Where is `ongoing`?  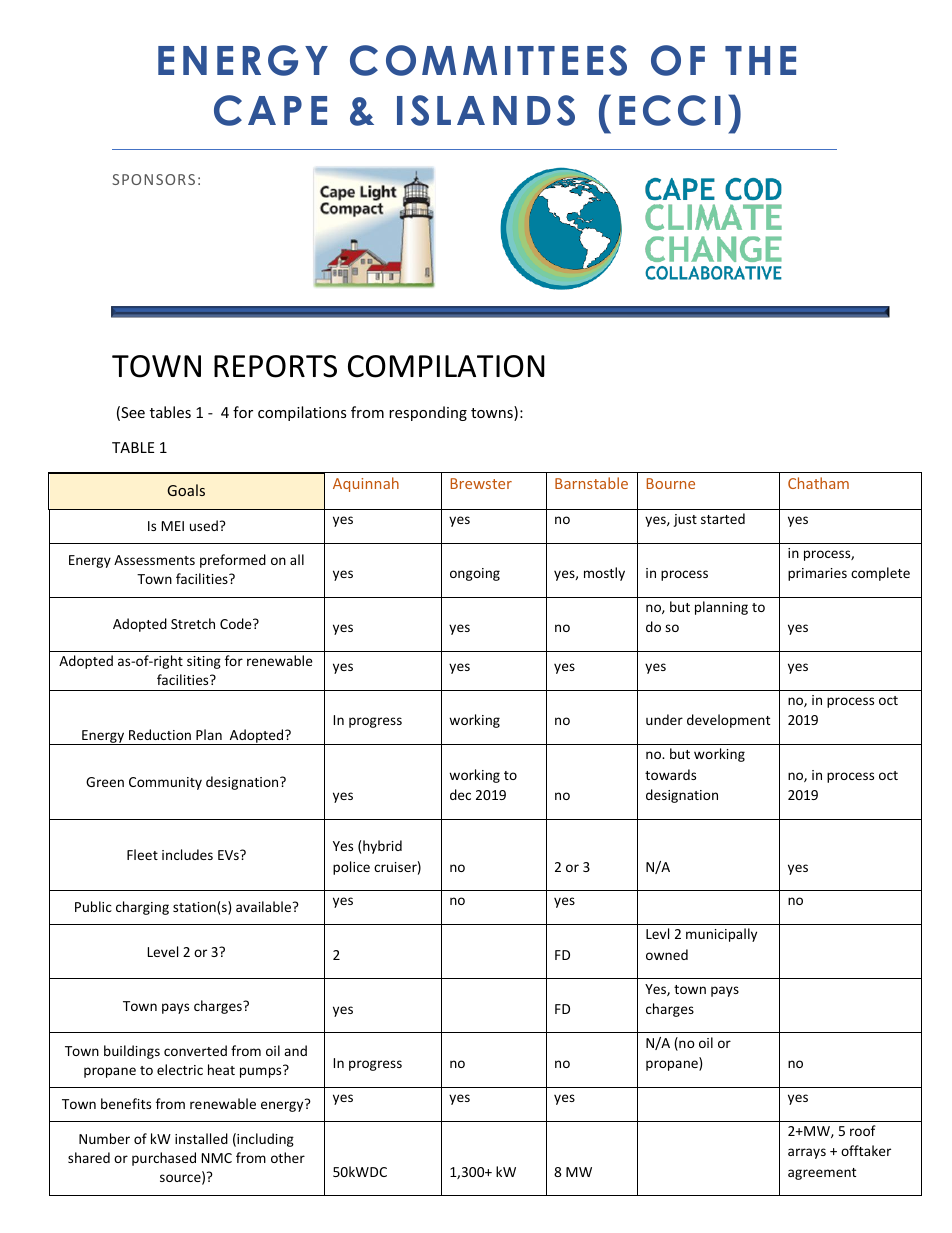 ongoing is located at coordinates (475, 574).
